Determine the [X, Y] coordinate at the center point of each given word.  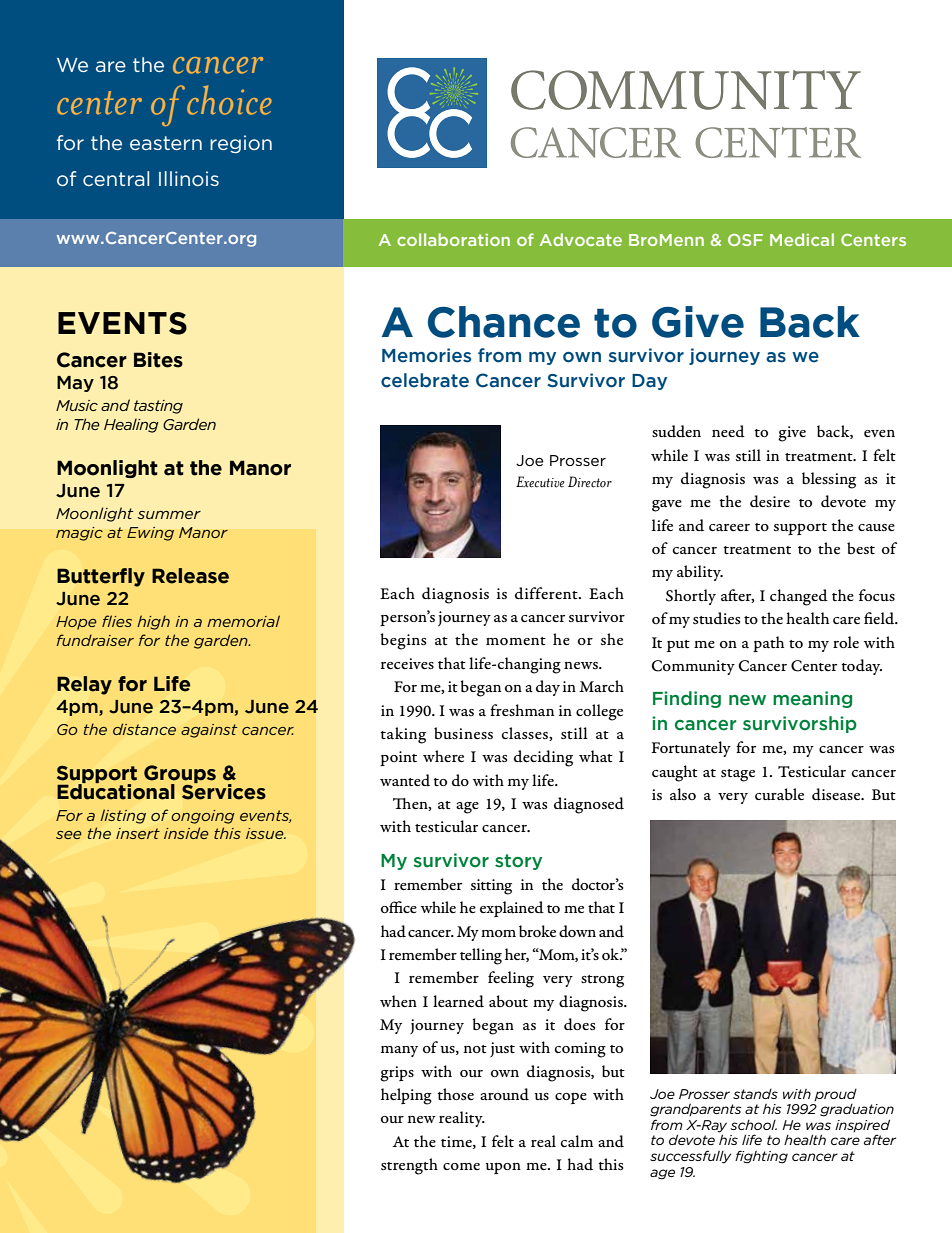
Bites [158, 360]
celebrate [425, 380]
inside [186, 833]
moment [516, 641]
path [768, 644]
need [728, 431]
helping [406, 1096]
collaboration [453, 239]
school [753, 1125]
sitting [491, 887]
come [461, 1166]
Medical [802, 239]
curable [779, 794]
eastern [166, 143]
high [153, 622]
